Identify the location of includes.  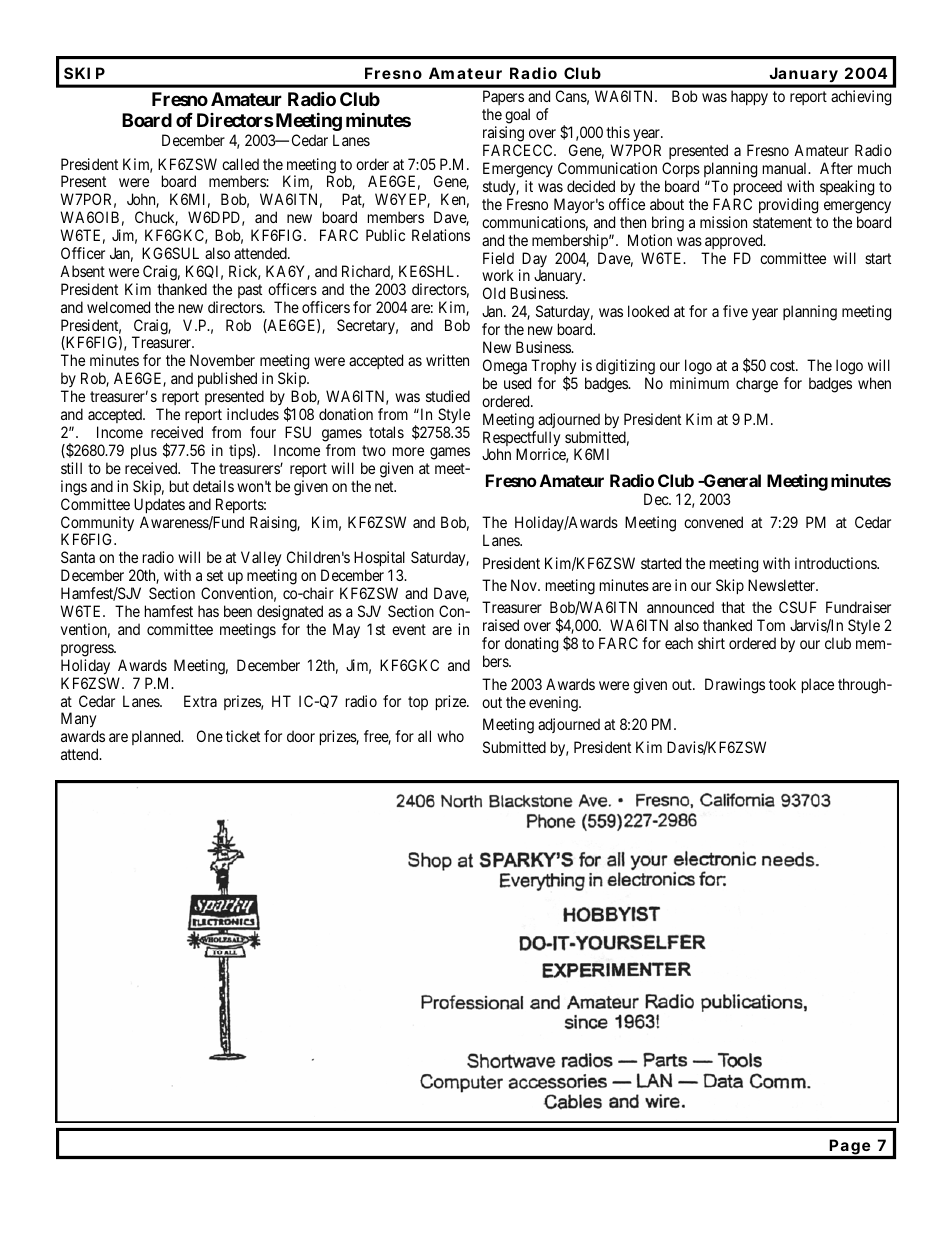
(253, 414).
